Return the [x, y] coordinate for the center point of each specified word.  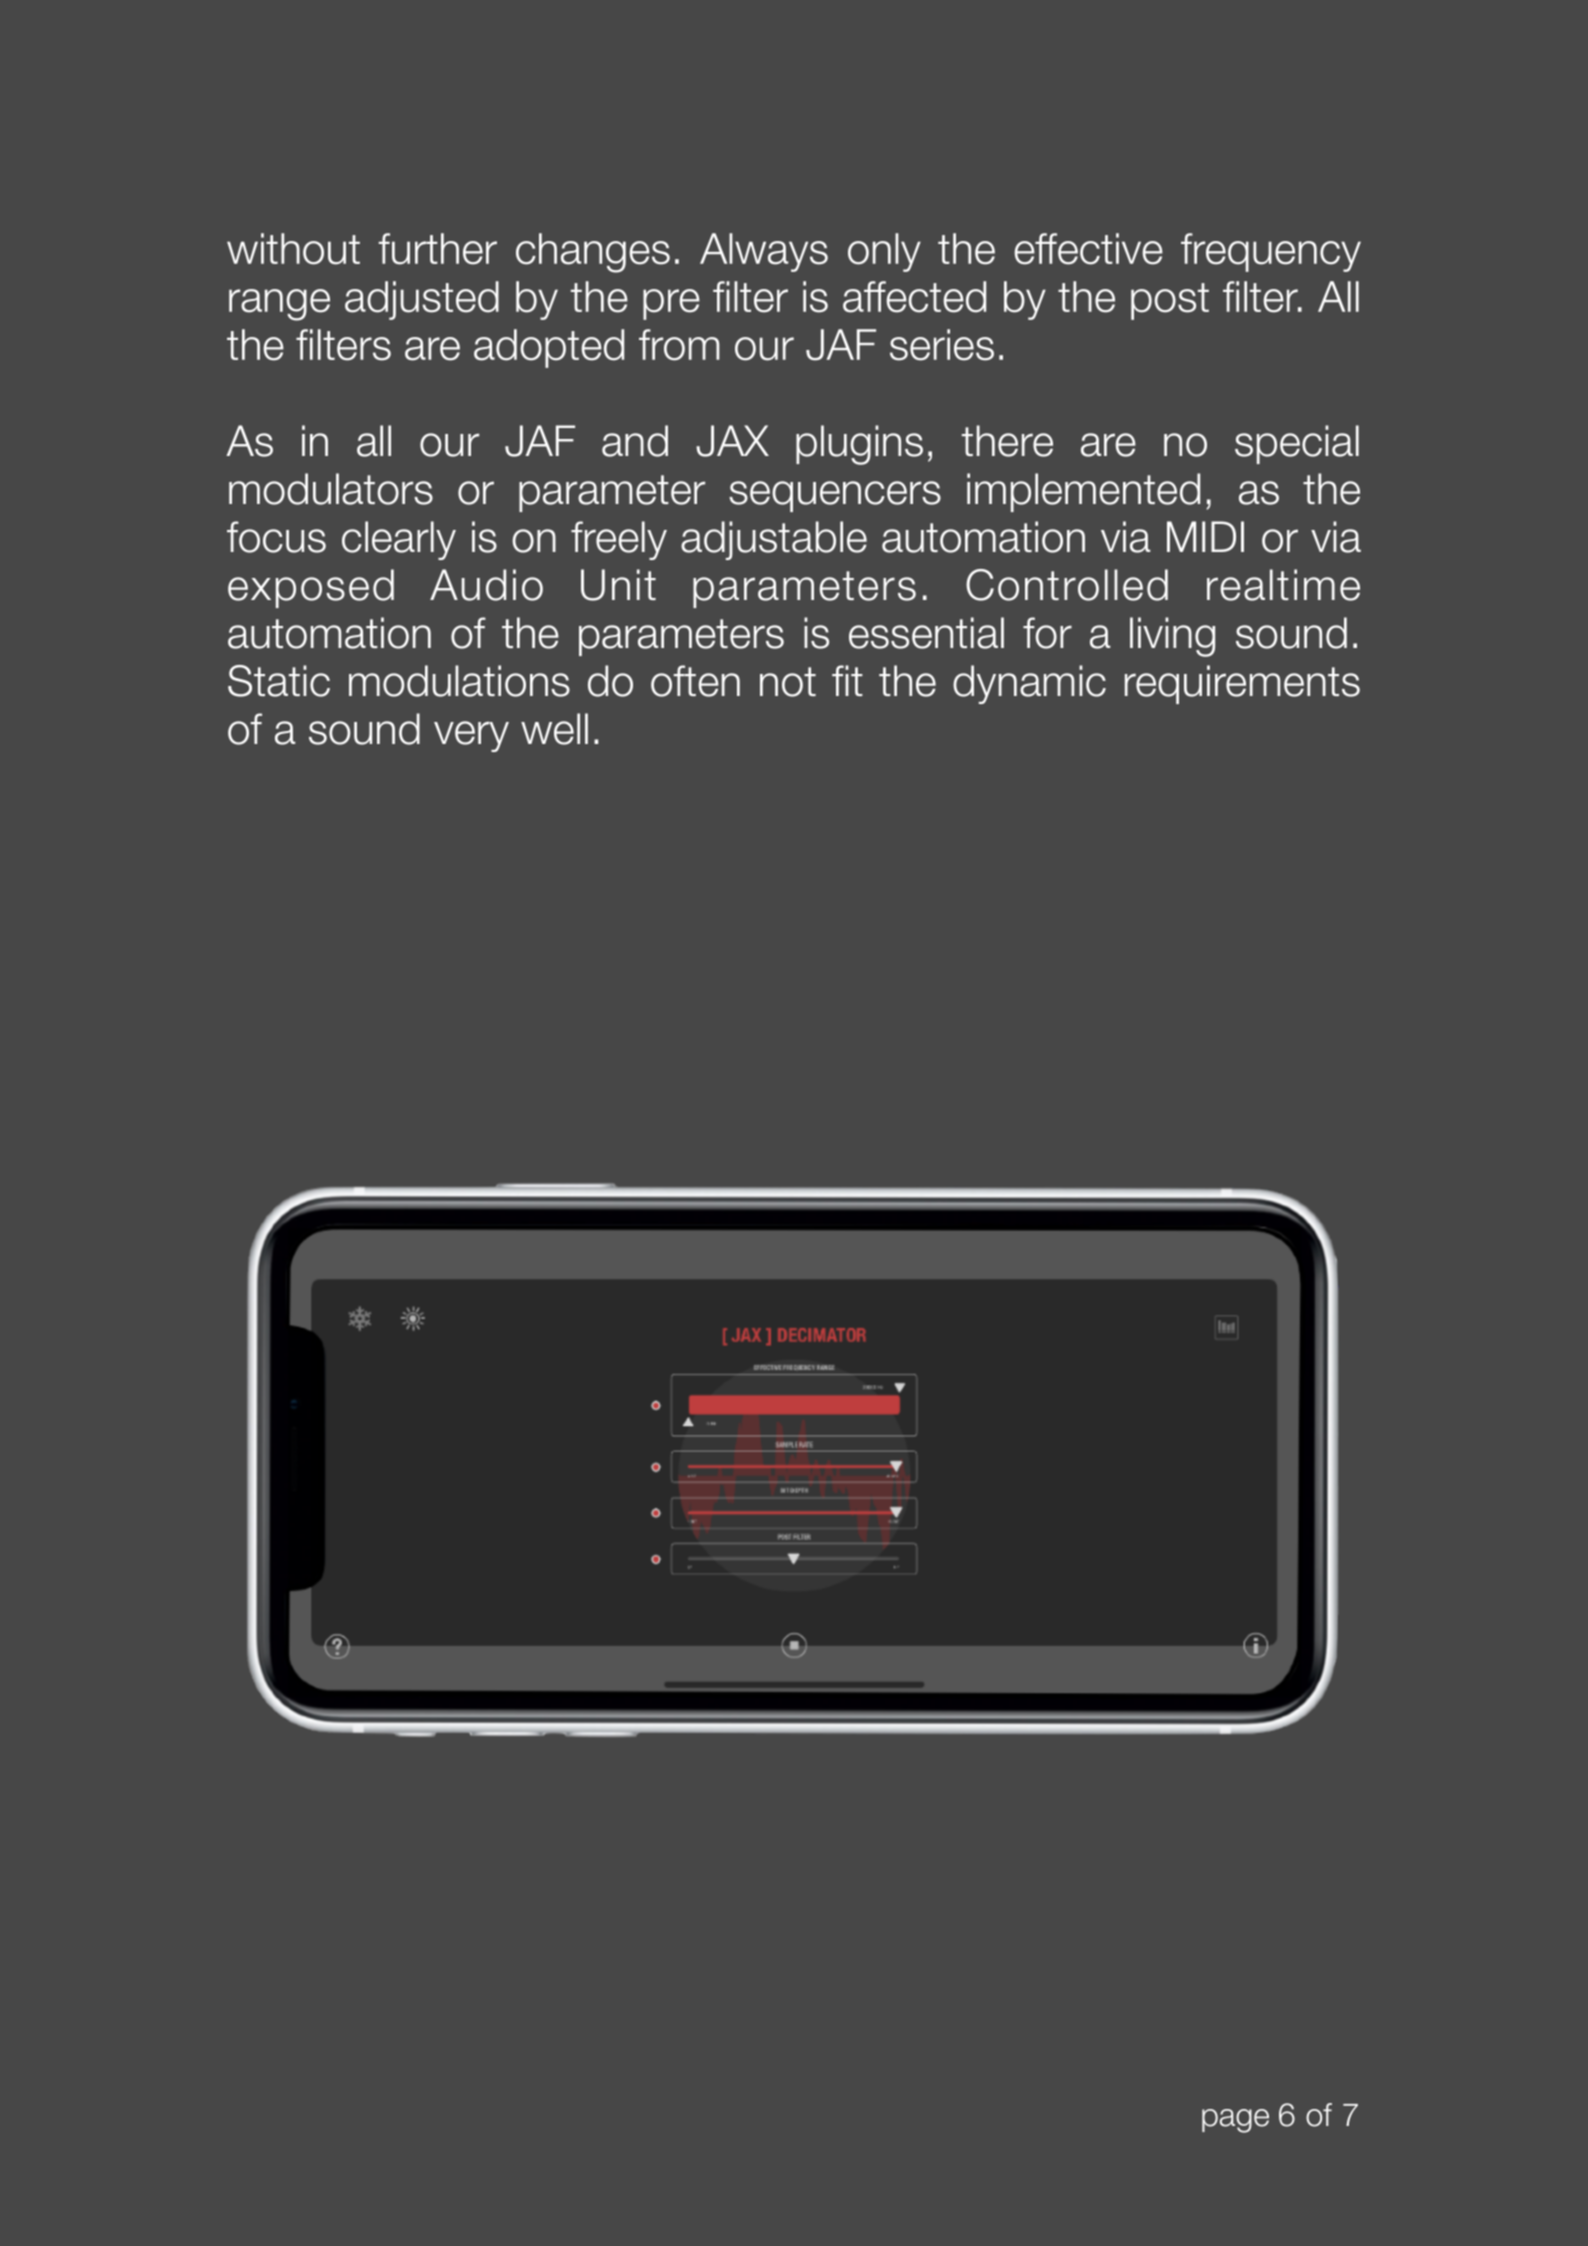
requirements [1242, 684]
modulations [459, 681]
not [788, 682]
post [1170, 301]
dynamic [1029, 684]
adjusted [422, 300]
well [554, 729]
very [471, 736]
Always [764, 252]
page [1235, 2121]
